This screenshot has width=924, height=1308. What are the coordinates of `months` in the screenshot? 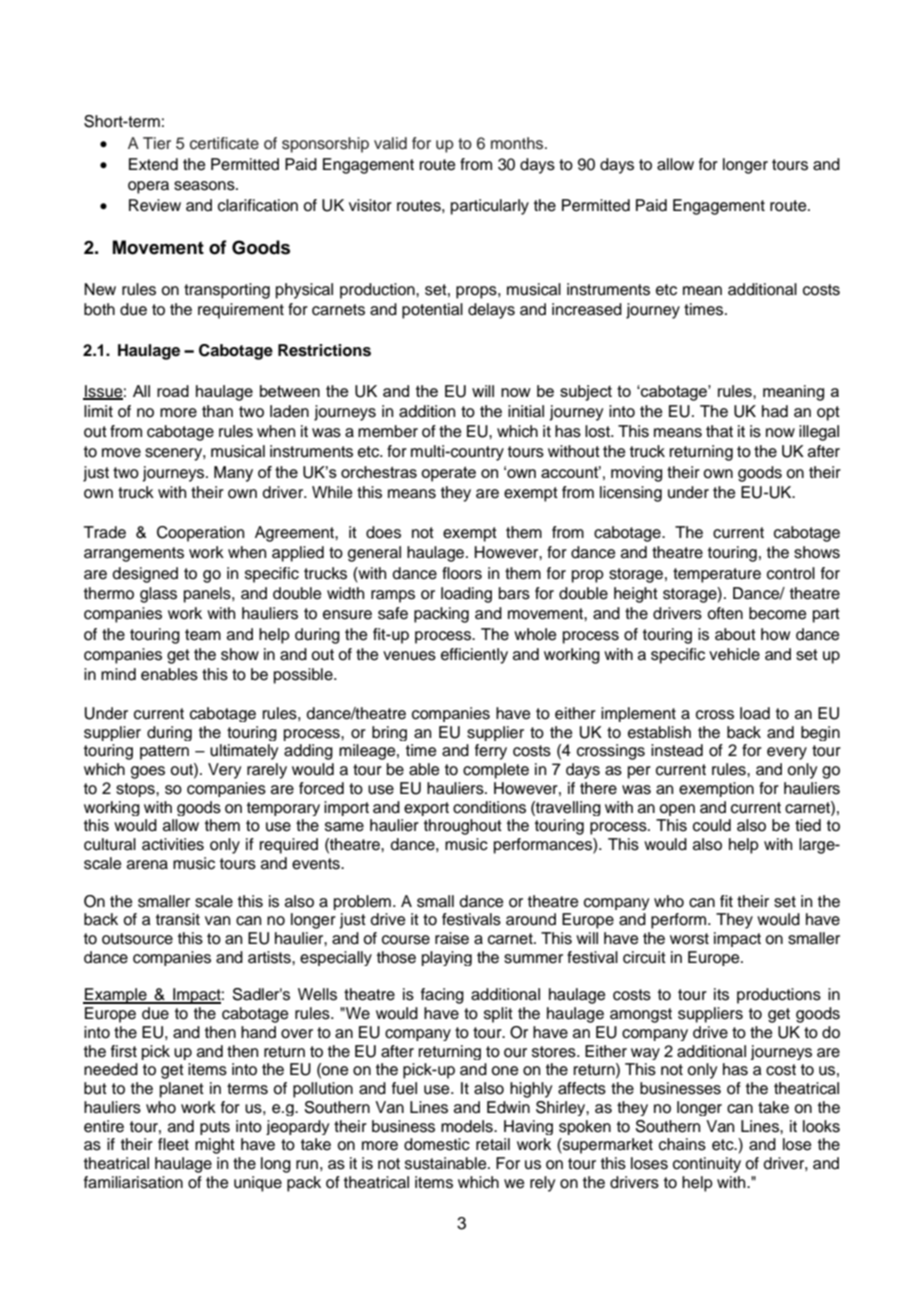 It's located at (518, 143).
